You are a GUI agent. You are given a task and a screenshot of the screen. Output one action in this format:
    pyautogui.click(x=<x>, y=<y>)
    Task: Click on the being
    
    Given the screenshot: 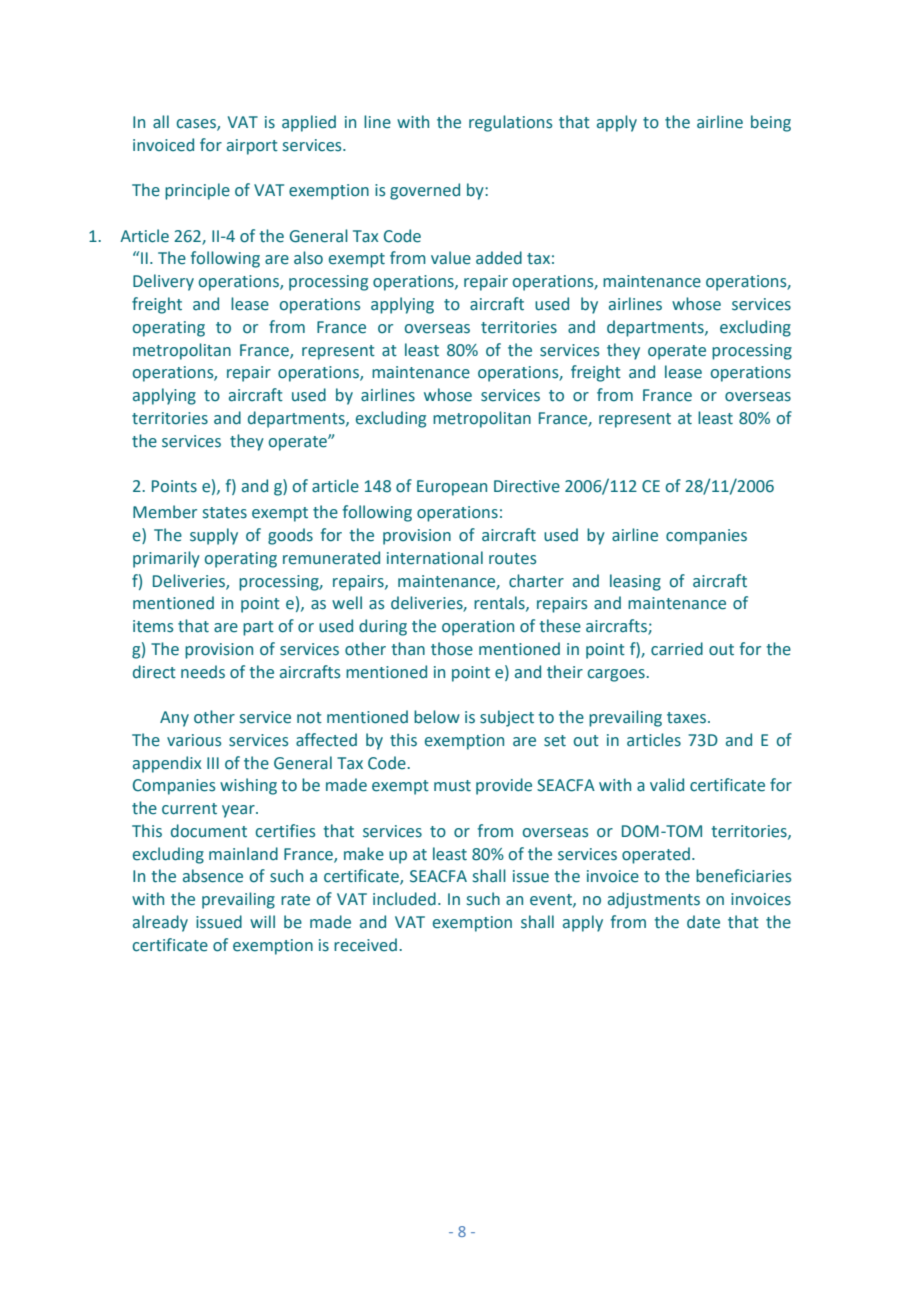 What is the action you would take?
    pyautogui.click(x=771, y=123)
